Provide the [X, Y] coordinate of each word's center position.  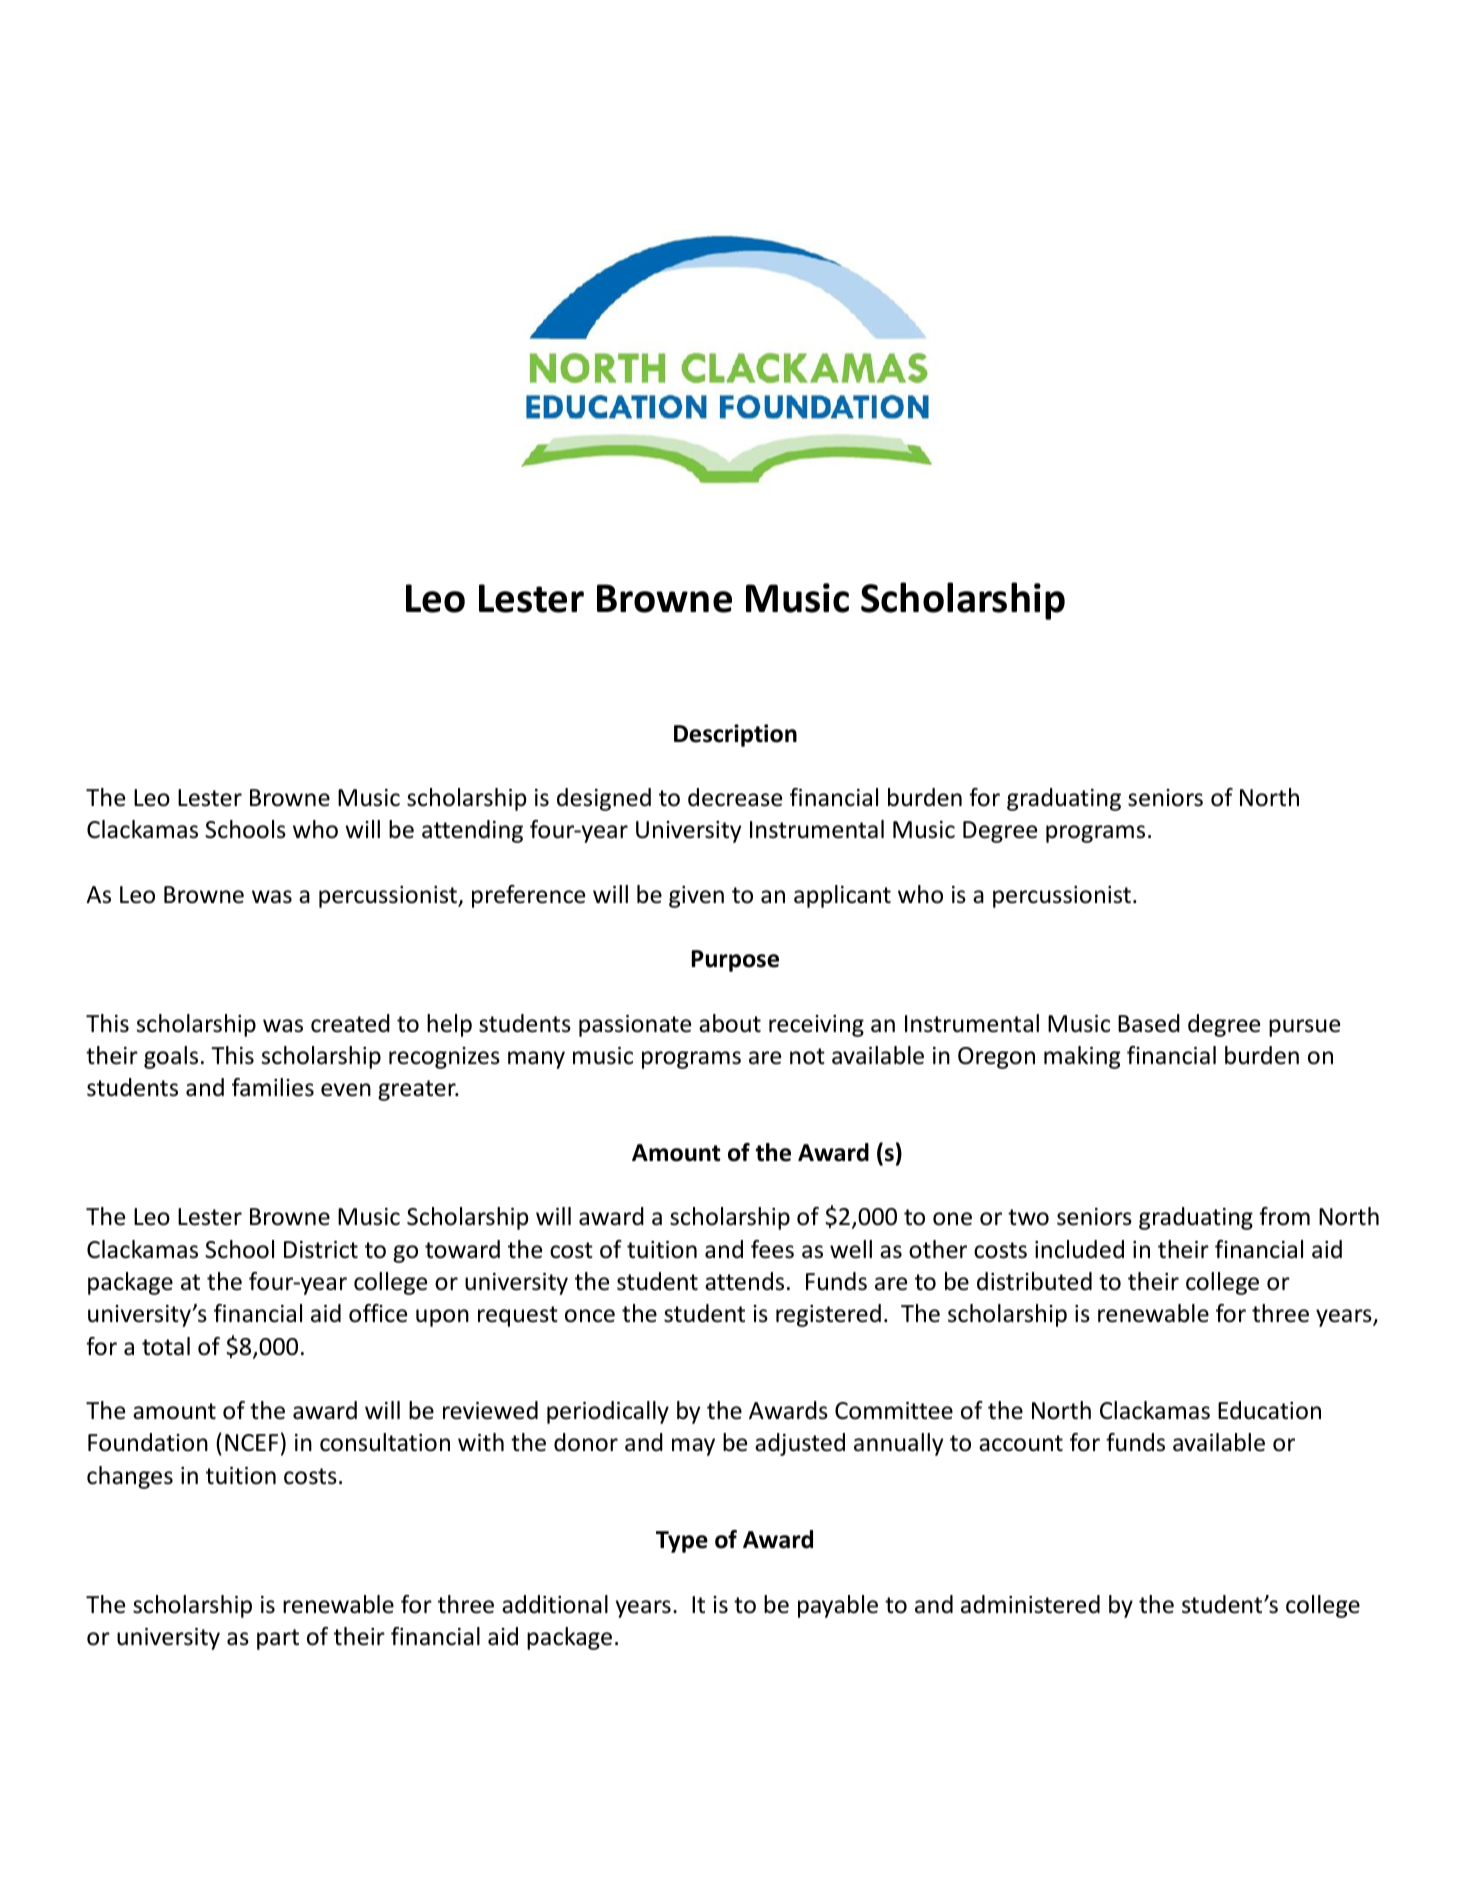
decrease [735, 797]
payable [838, 1606]
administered [1030, 1604]
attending [472, 831]
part [278, 1639]
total [166, 1346]
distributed [1034, 1281]
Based [1149, 1023]
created [350, 1023]
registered [828, 1315]
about [730, 1023]
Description [735, 735]
